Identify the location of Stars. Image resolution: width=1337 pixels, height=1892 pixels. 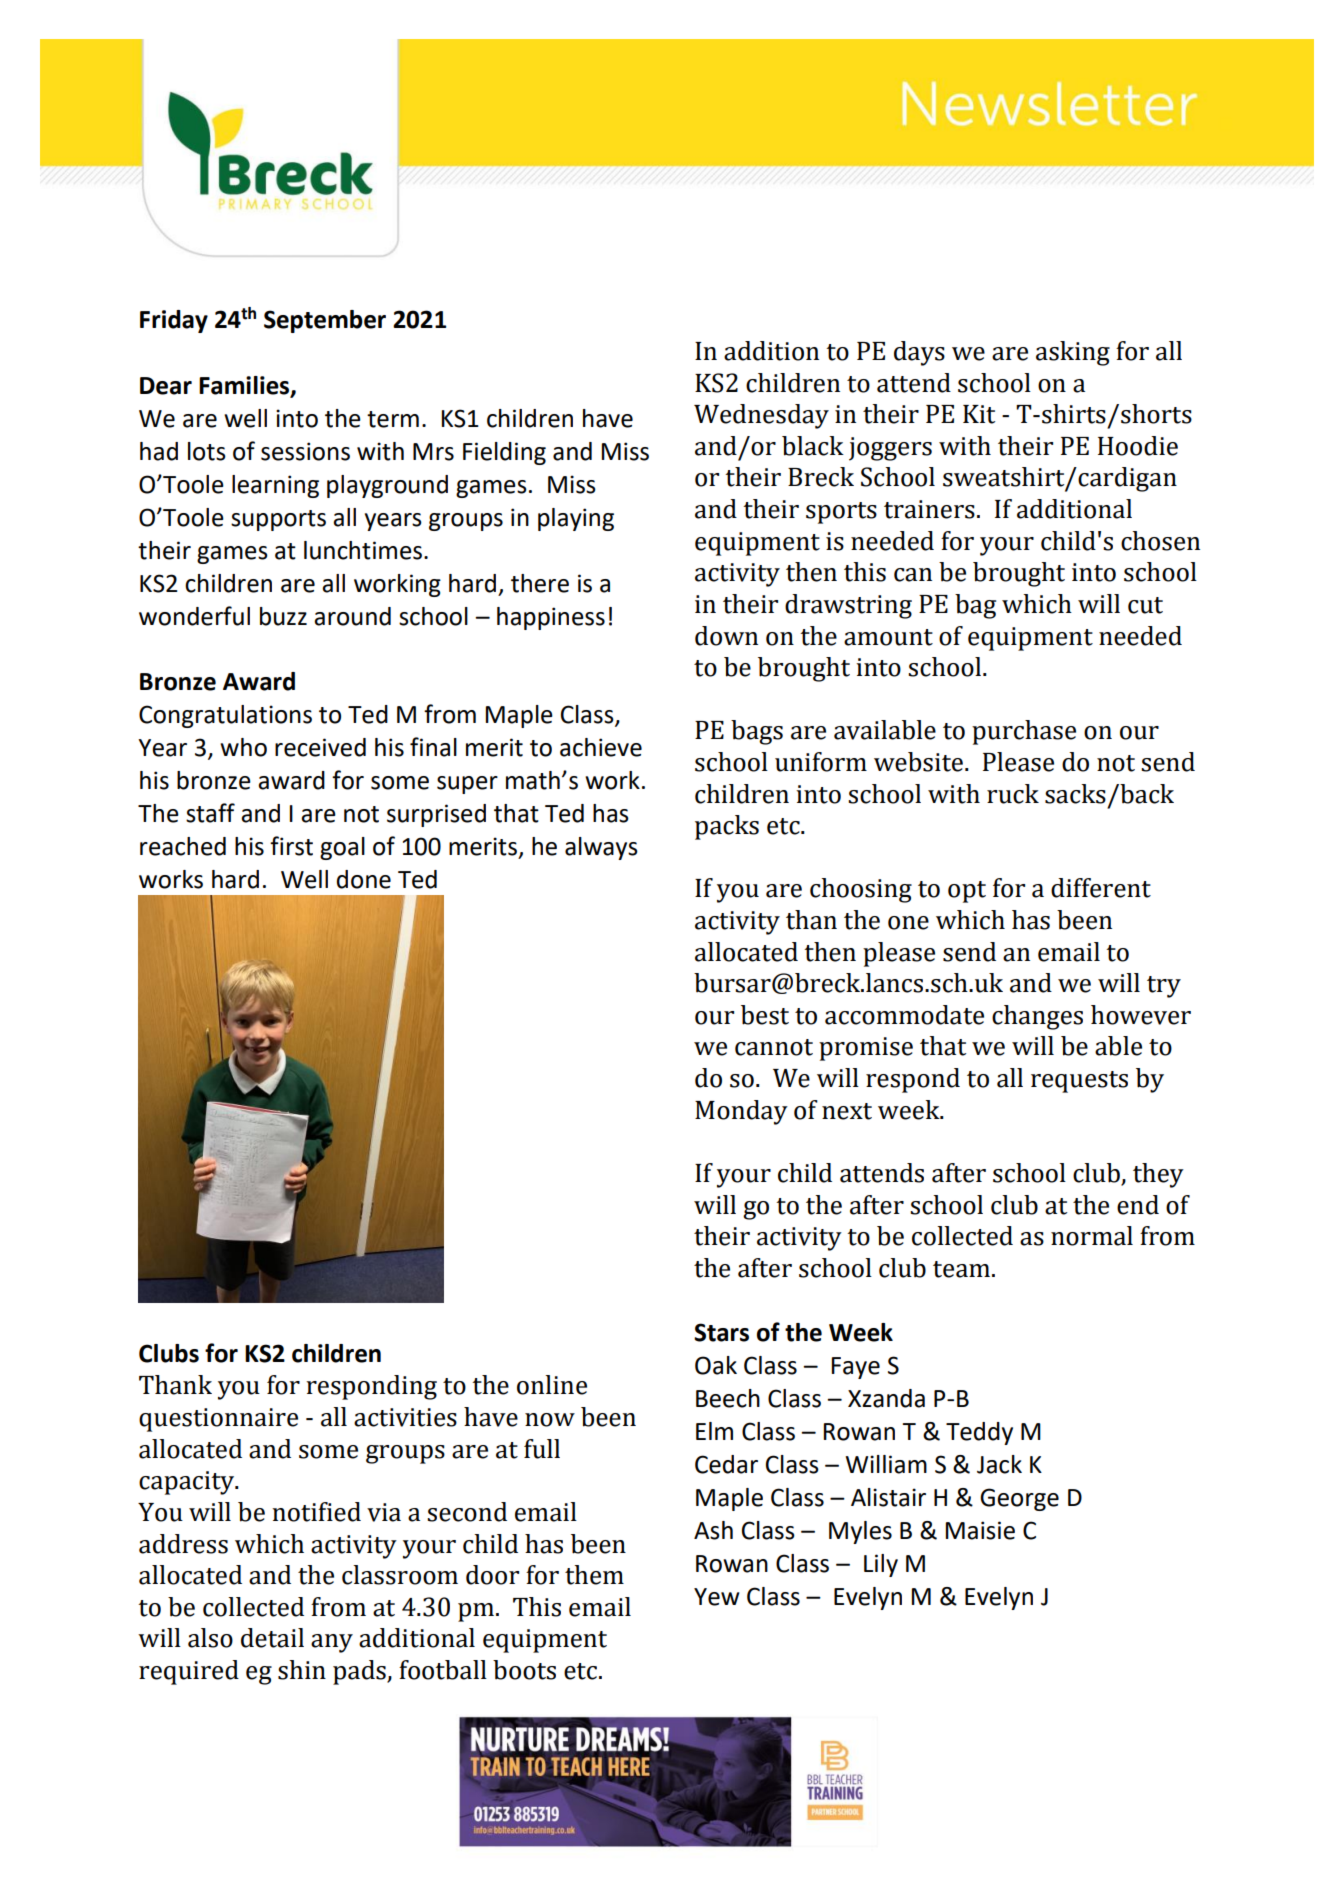
(721, 1332).
